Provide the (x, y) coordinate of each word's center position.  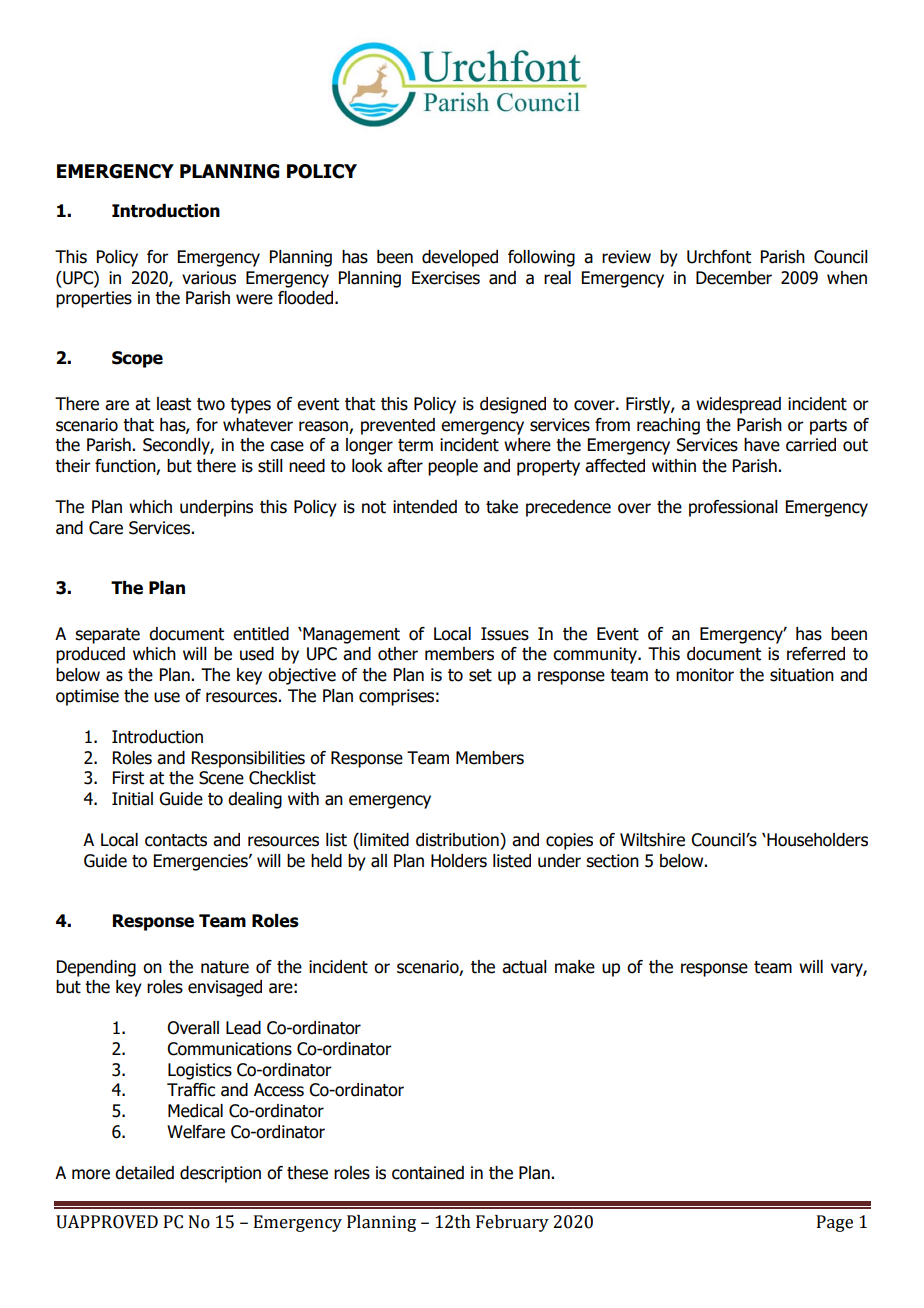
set (480, 675)
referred (816, 654)
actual (524, 967)
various (209, 278)
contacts (176, 840)
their (73, 466)
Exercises (446, 278)
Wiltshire (652, 840)
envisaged (225, 988)
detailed (144, 1173)
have (762, 445)
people (453, 467)
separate (107, 636)
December (734, 278)
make (575, 967)
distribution (458, 840)
